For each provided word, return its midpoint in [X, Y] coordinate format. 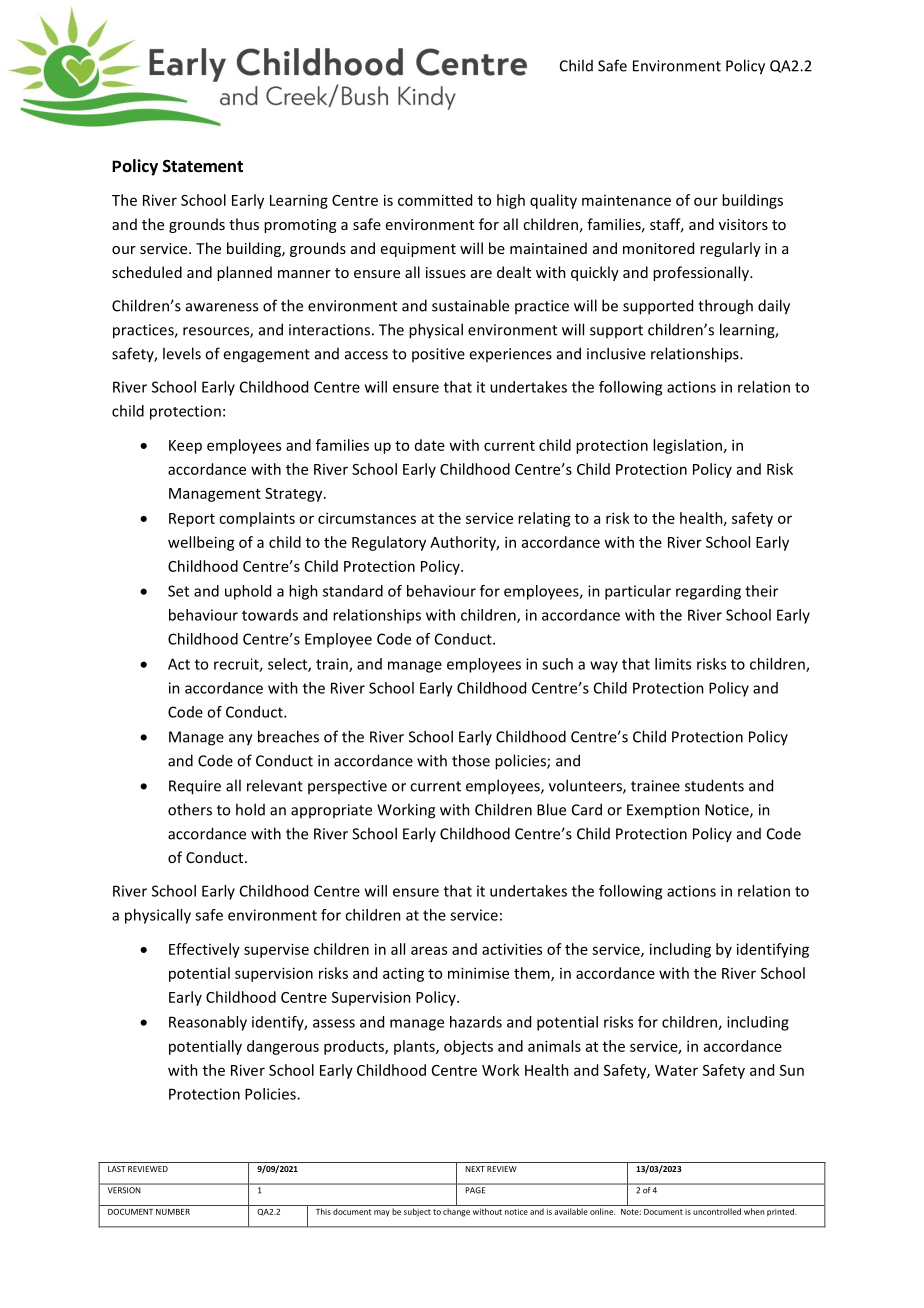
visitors [743, 224]
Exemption [663, 811]
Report [192, 520]
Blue [551, 809]
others [190, 809]
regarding [708, 592]
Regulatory [389, 543]
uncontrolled [717, 1211]
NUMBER [173, 1212]
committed [435, 200]
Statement [203, 166]
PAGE [475, 1190]
